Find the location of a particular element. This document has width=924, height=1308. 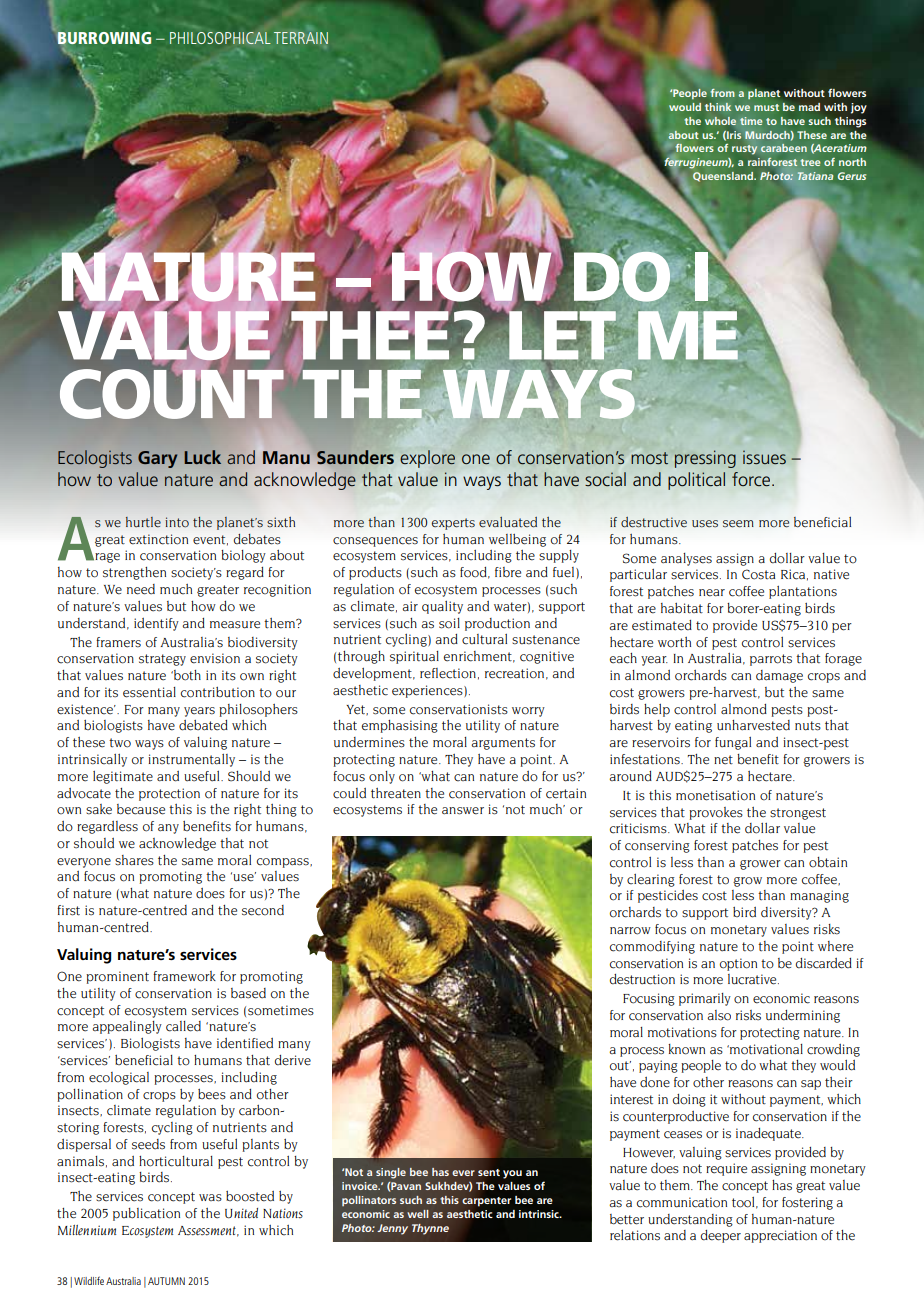

strongest is located at coordinates (798, 814).
